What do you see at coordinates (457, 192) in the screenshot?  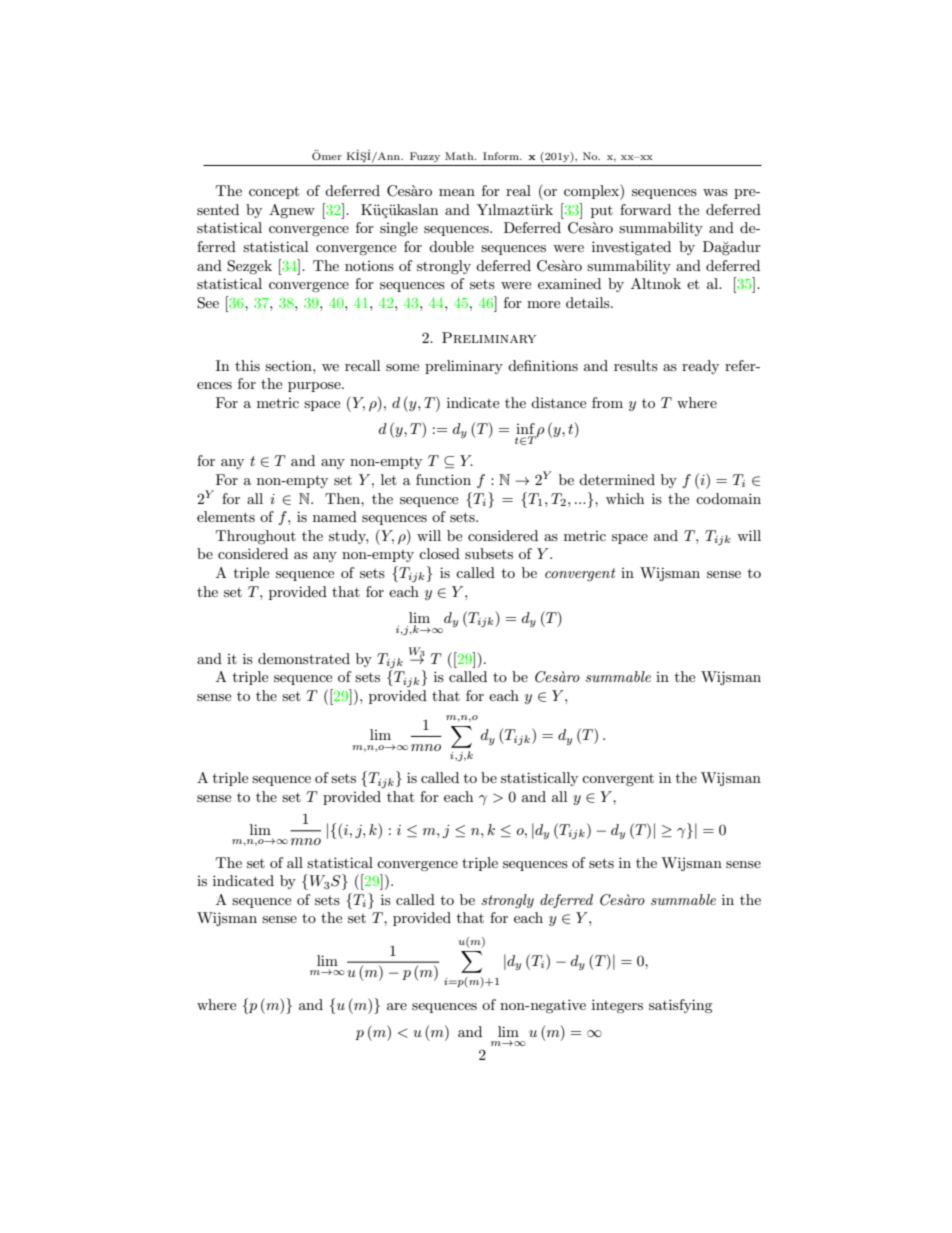 I see `mean` at bounding box center [457, 192].
